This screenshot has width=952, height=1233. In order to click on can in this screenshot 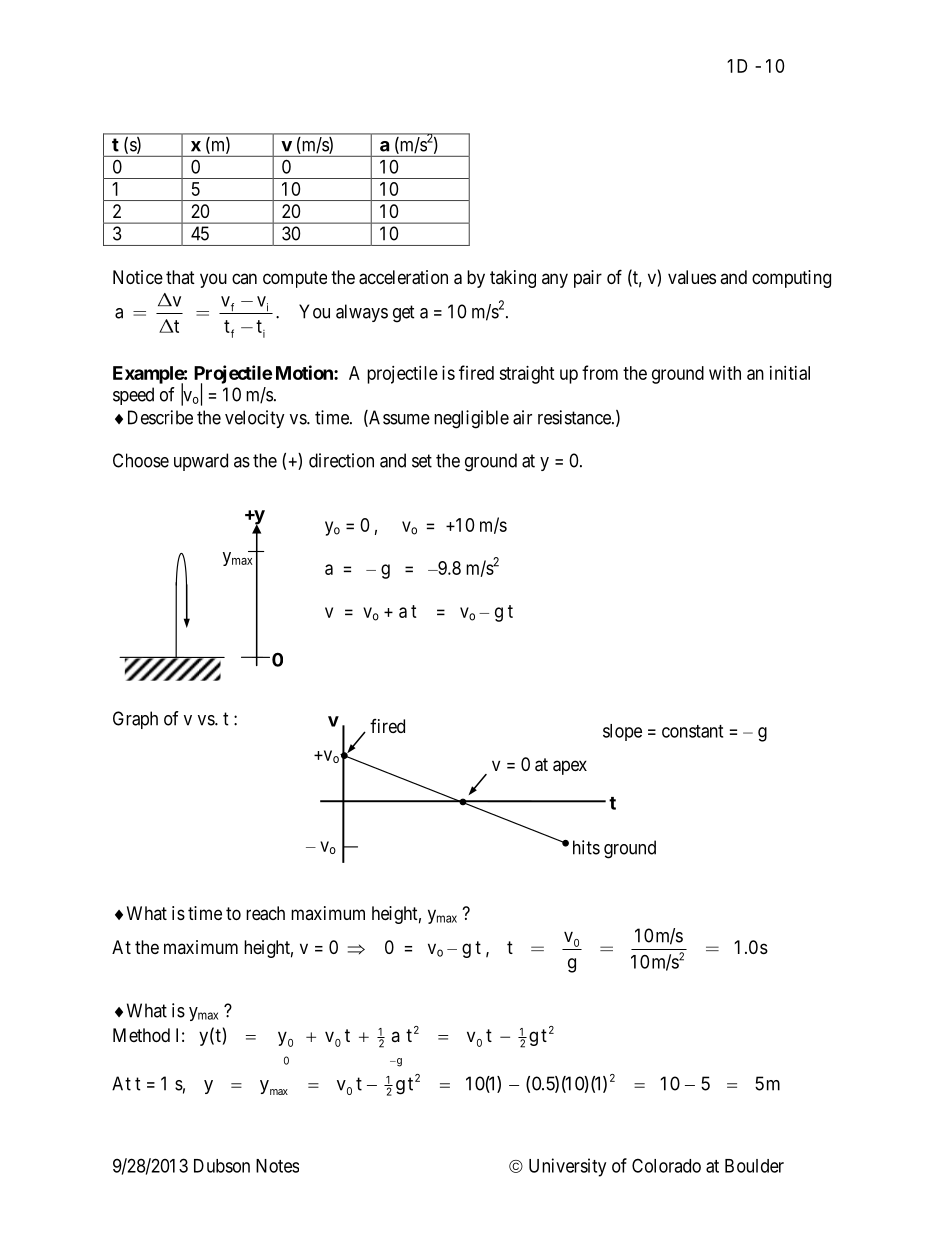, I will do `click(244, 278)`.
